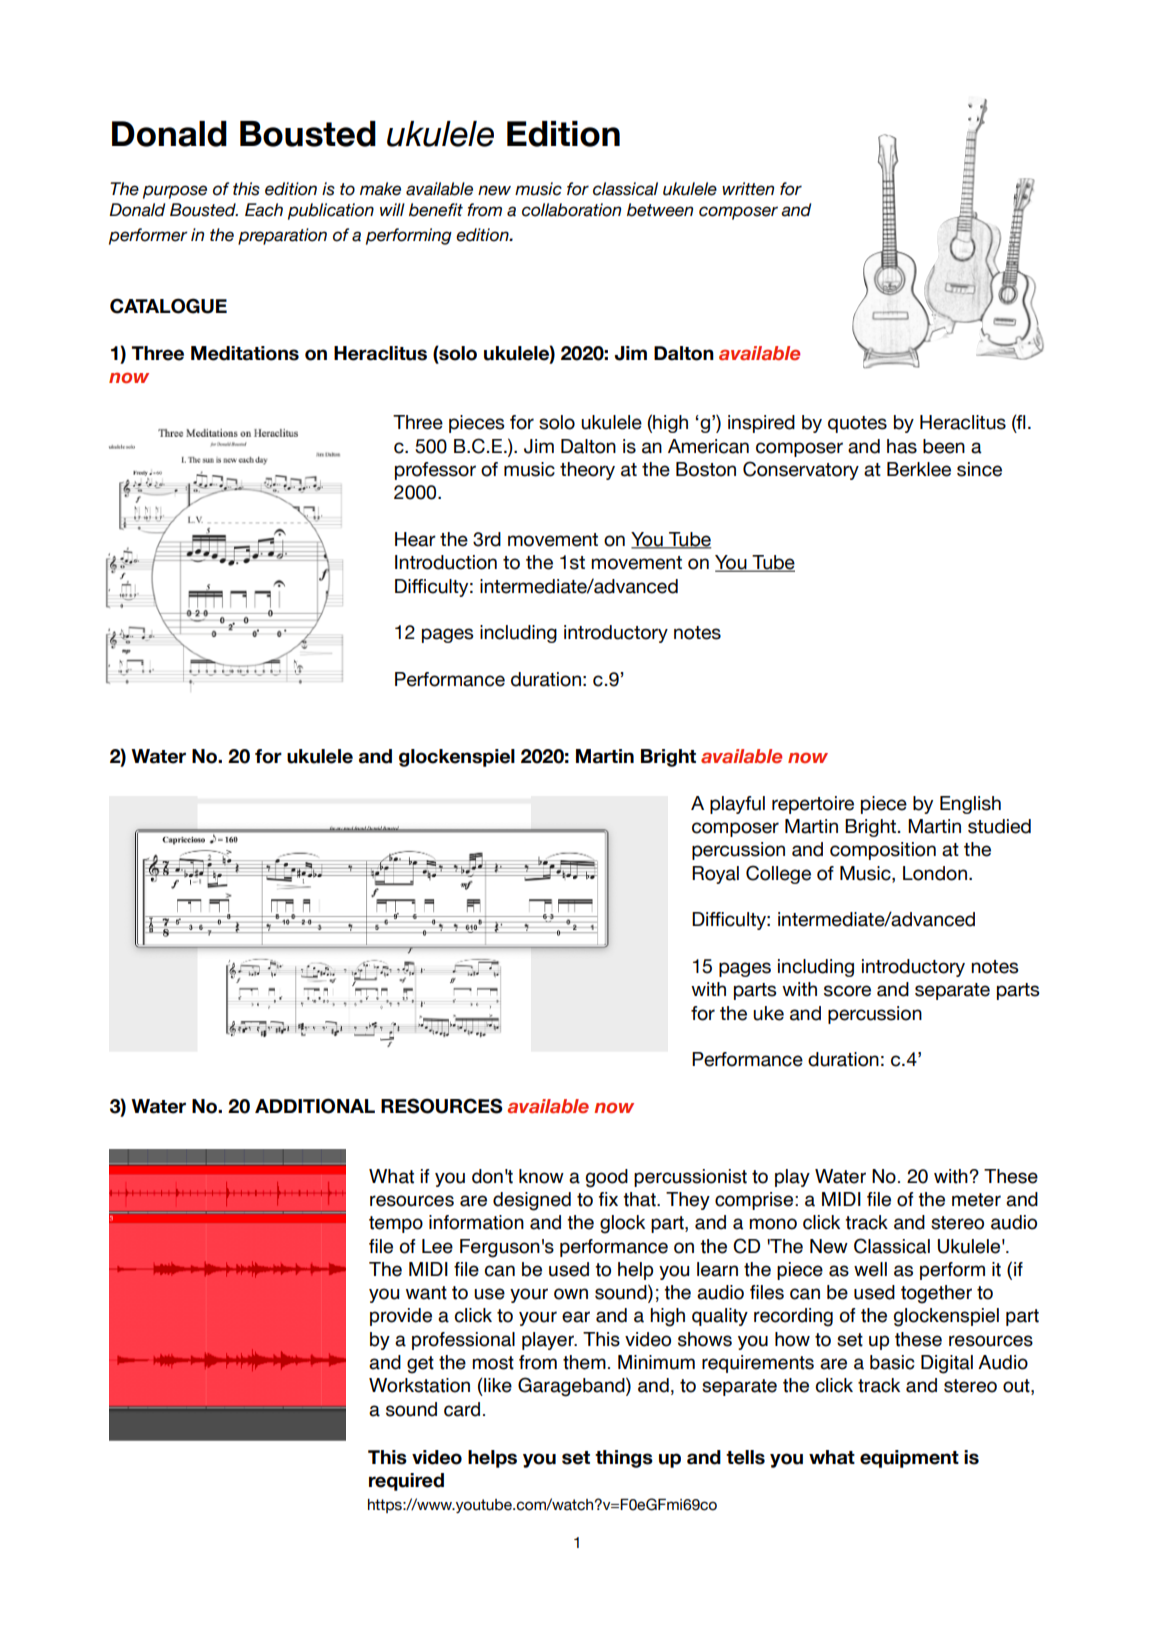  What do you see at coordinates (571, 210) in the screenshot?
I see `collaboration` at bounding box center [571, 210].
